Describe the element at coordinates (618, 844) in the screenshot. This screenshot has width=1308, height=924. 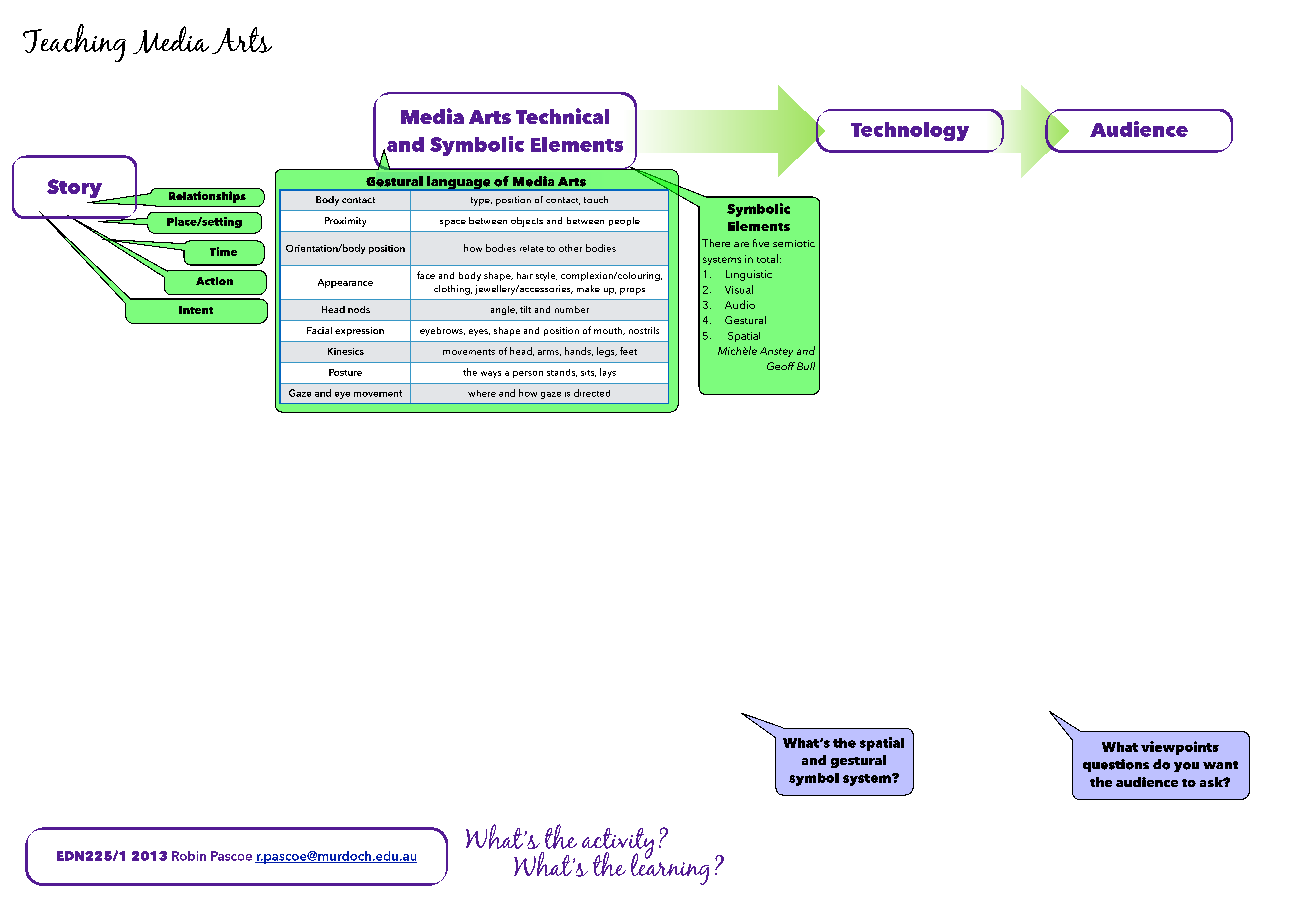
I see `activity` at that location.
